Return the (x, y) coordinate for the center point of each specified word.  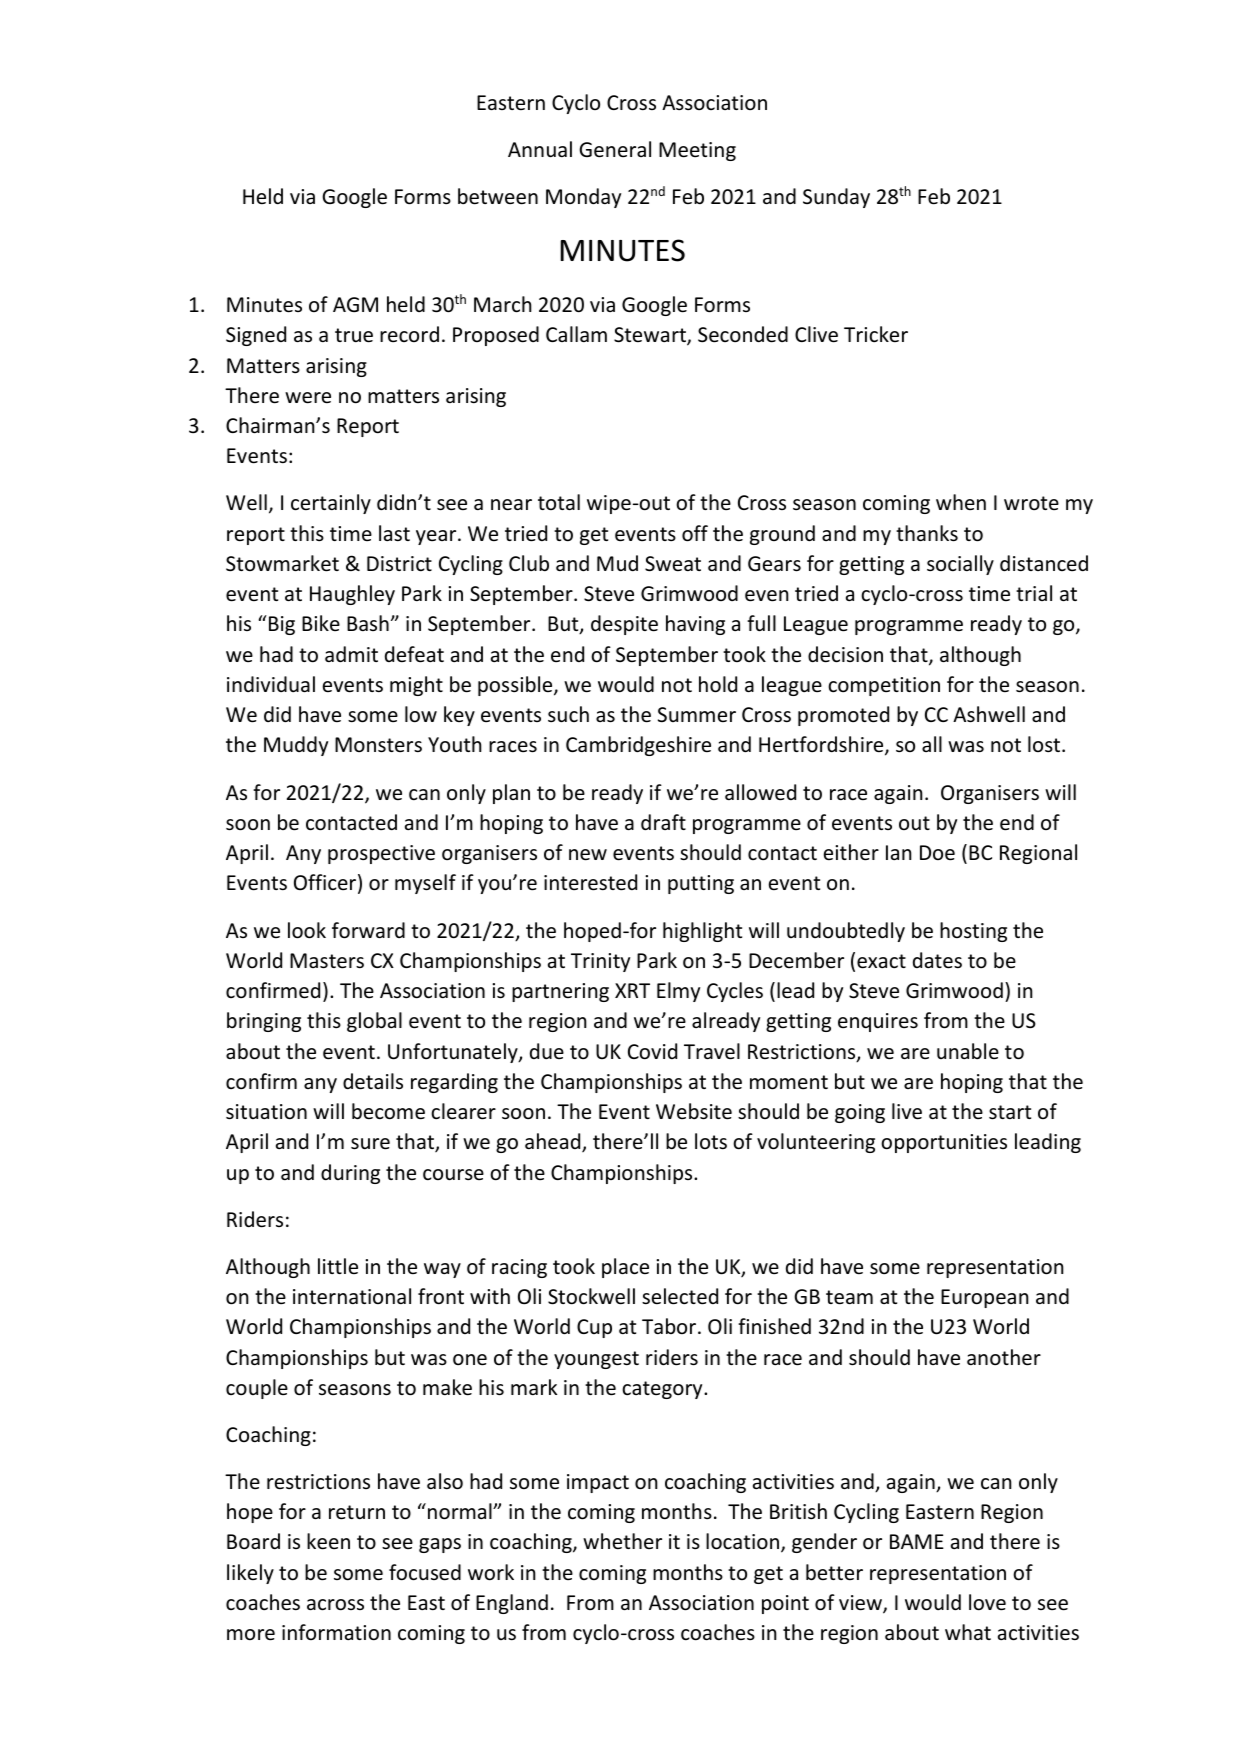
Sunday (836, 198)
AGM (355, 304)
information (336, 1632)
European (985, 1298)
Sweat (673, 564)
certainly (331, 504)
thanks (927, 533)
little (338, 1266)
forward (368, 930)
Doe (937, 853)
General (615, 149)
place (625, 1268)
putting (701, 884)
